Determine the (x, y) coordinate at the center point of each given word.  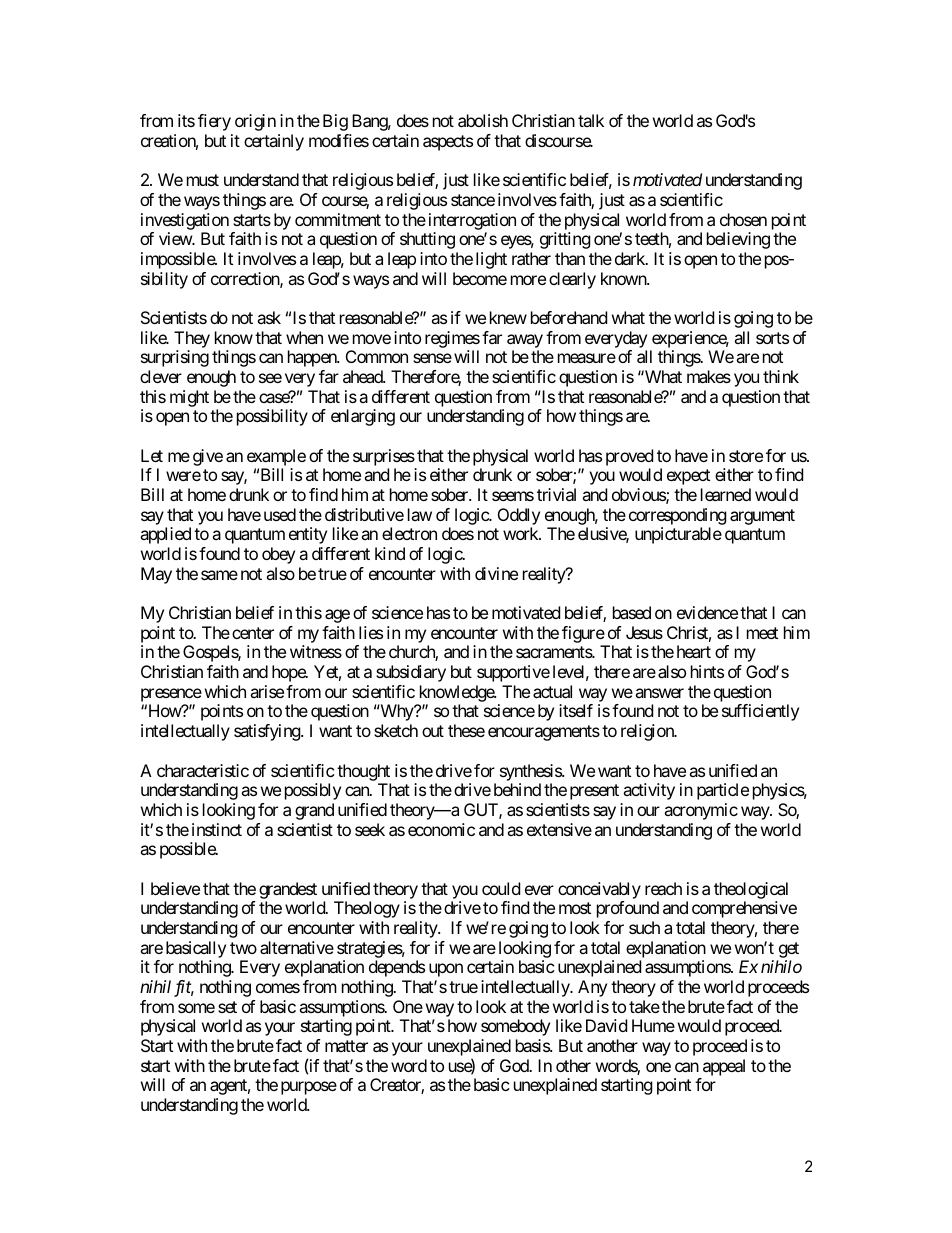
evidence (707, 612)
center (253, 633)
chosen (743, 219)
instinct (217, 829)
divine (496, 573)
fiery (214, 122)
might (189, 398)
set (227, 1007)
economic (441, 829)
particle (723, 791)
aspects (448, 143)
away (525, 341)
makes (709, 376)
